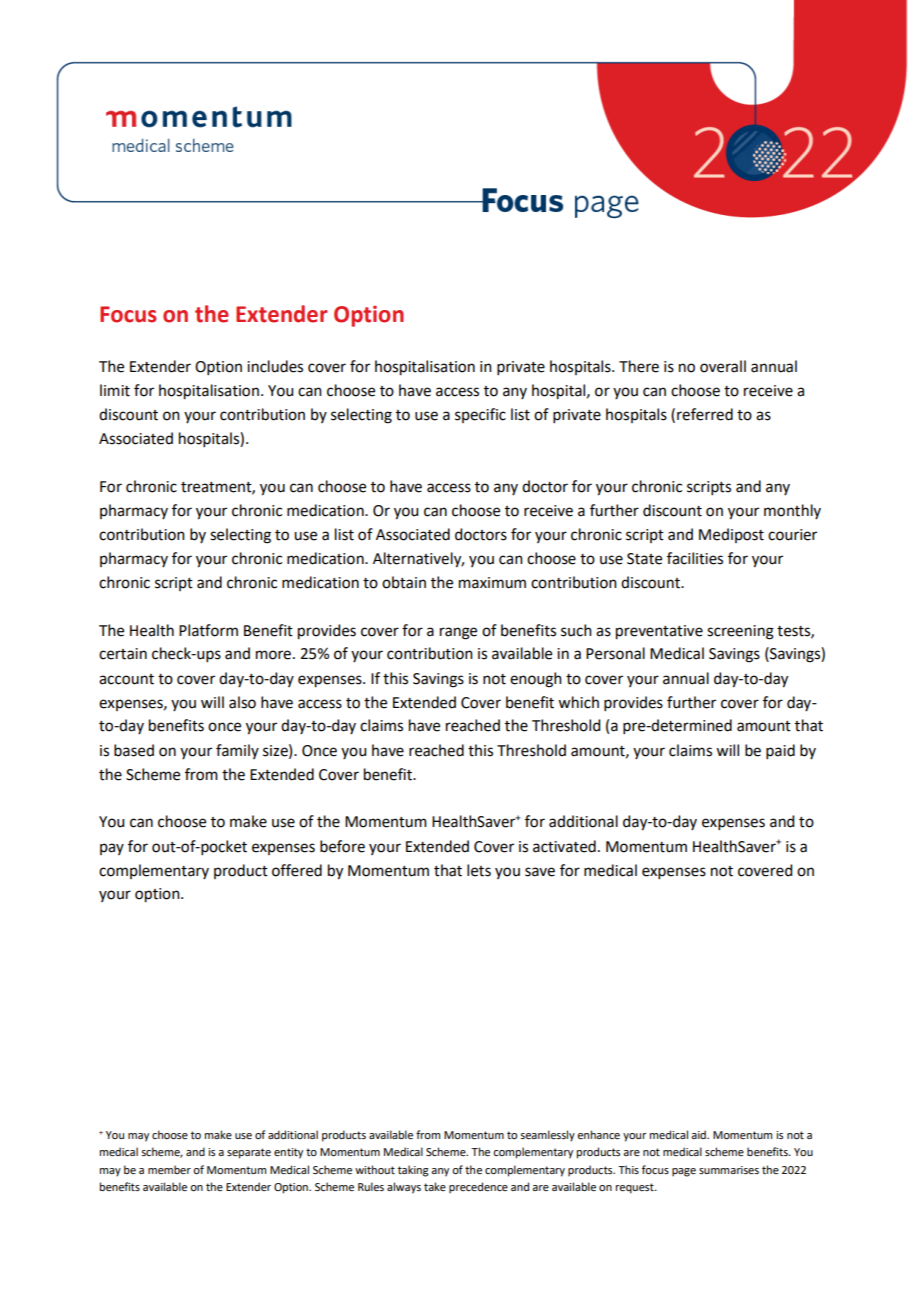 The height and width of the page is (1308, 924). What do you see at coordinates (169, 1169) in the page?
I see `member` at bounding box center [169, 1169].
